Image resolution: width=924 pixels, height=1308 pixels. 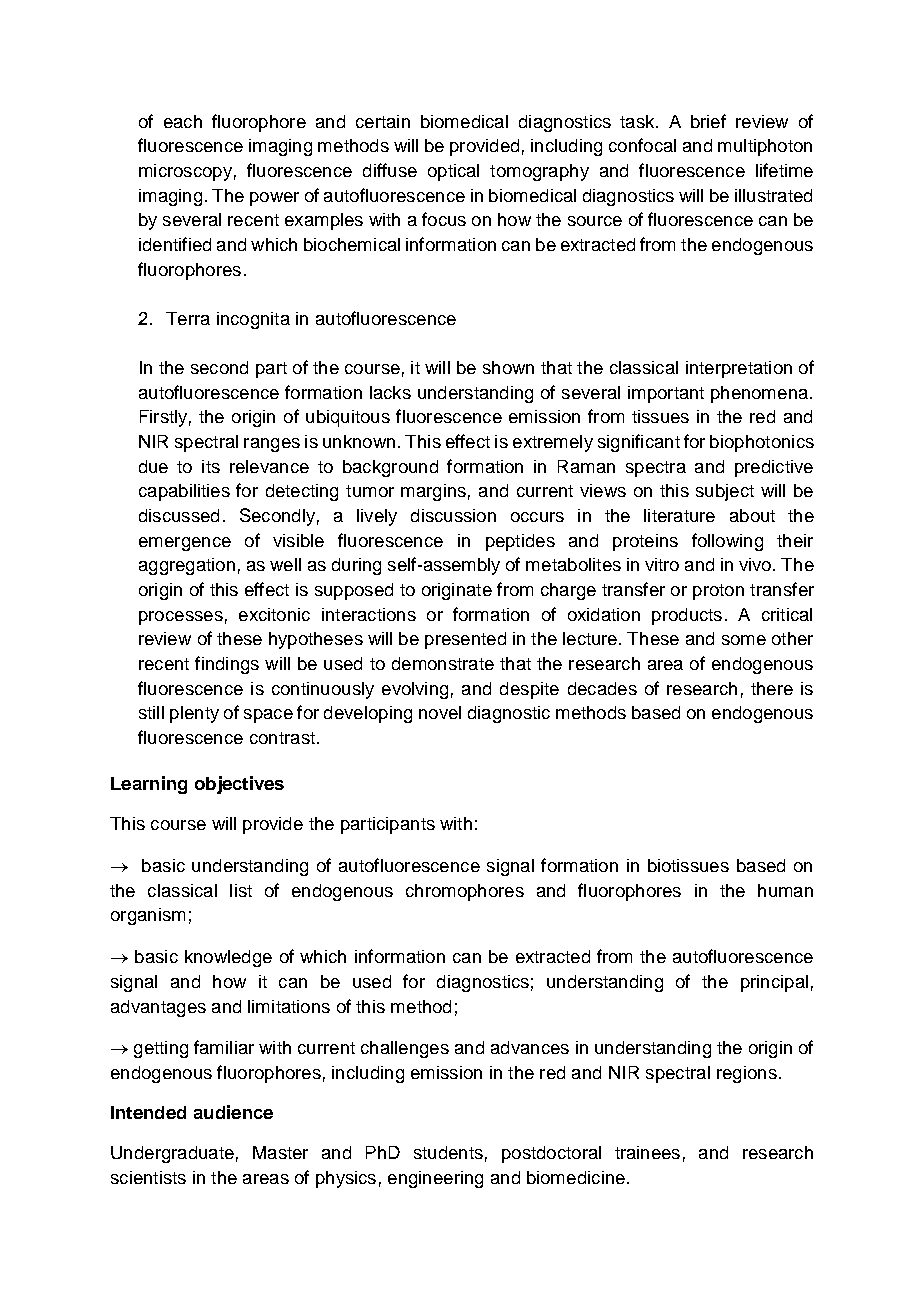 What do you see at coordinates (185, 172) in the screenshot?
I see `microscopy` at bounding box center [185, 172].
